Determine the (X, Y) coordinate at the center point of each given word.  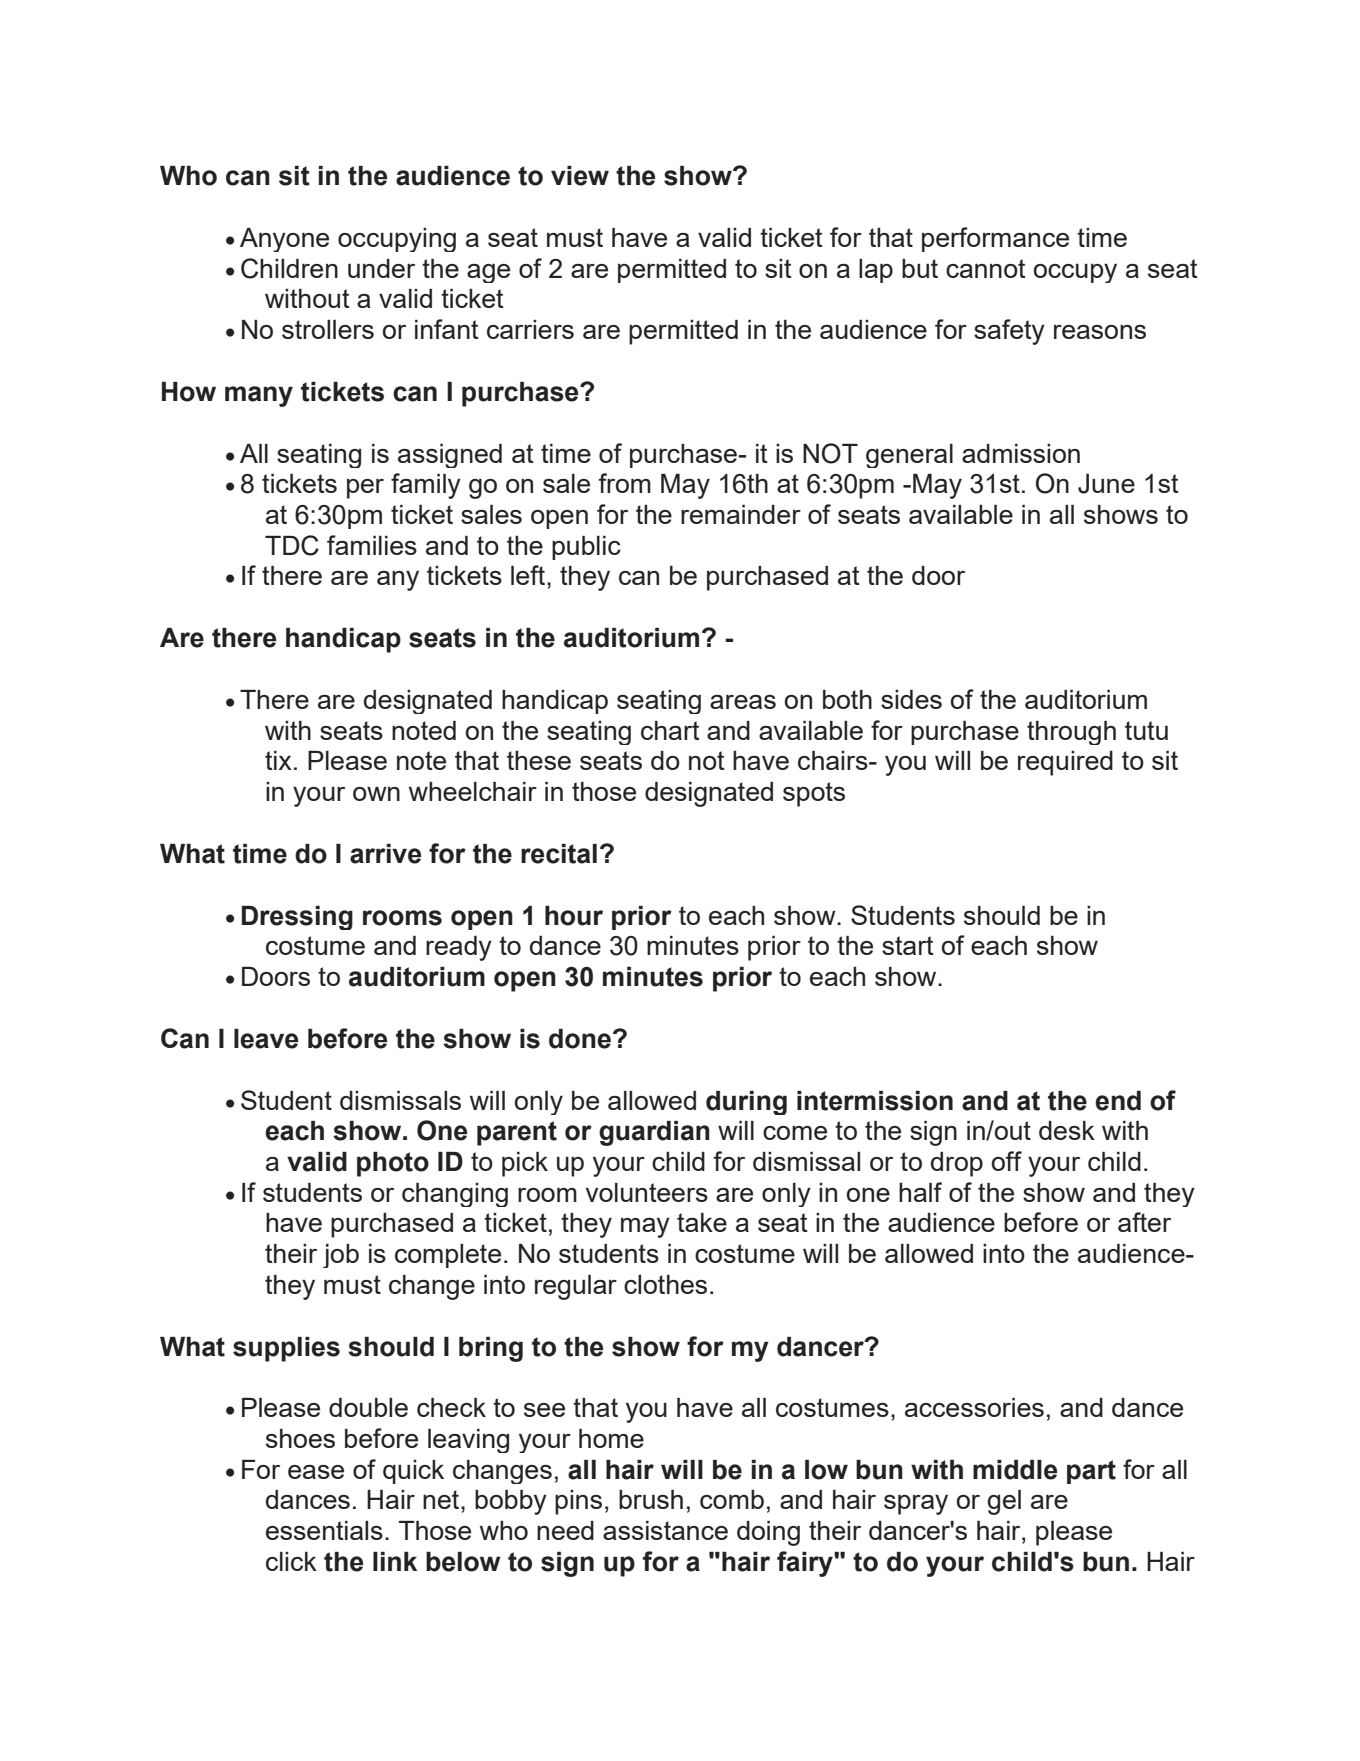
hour (574, 916)
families (372, 545)
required (1065, 763)
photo (393, 1164)
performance (995, 239)
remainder (741, 514)
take (702, 1222)
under (381, 268)
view (580, 176)
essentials (324, 1530)
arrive (385, 854)
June (1106, 484)
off (1007, 1161)
